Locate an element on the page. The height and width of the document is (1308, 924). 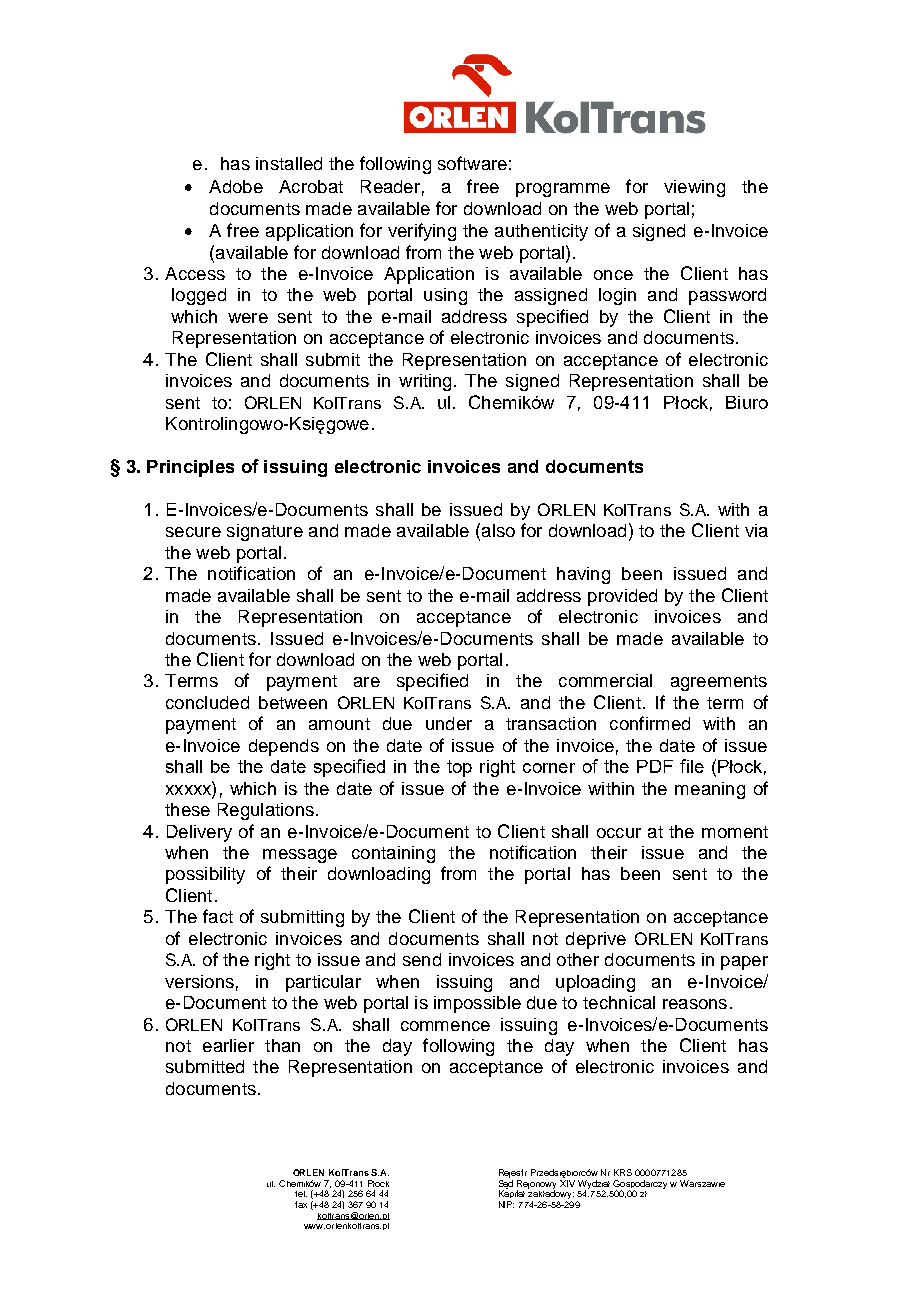
software is located at coordinates (472, 163).
